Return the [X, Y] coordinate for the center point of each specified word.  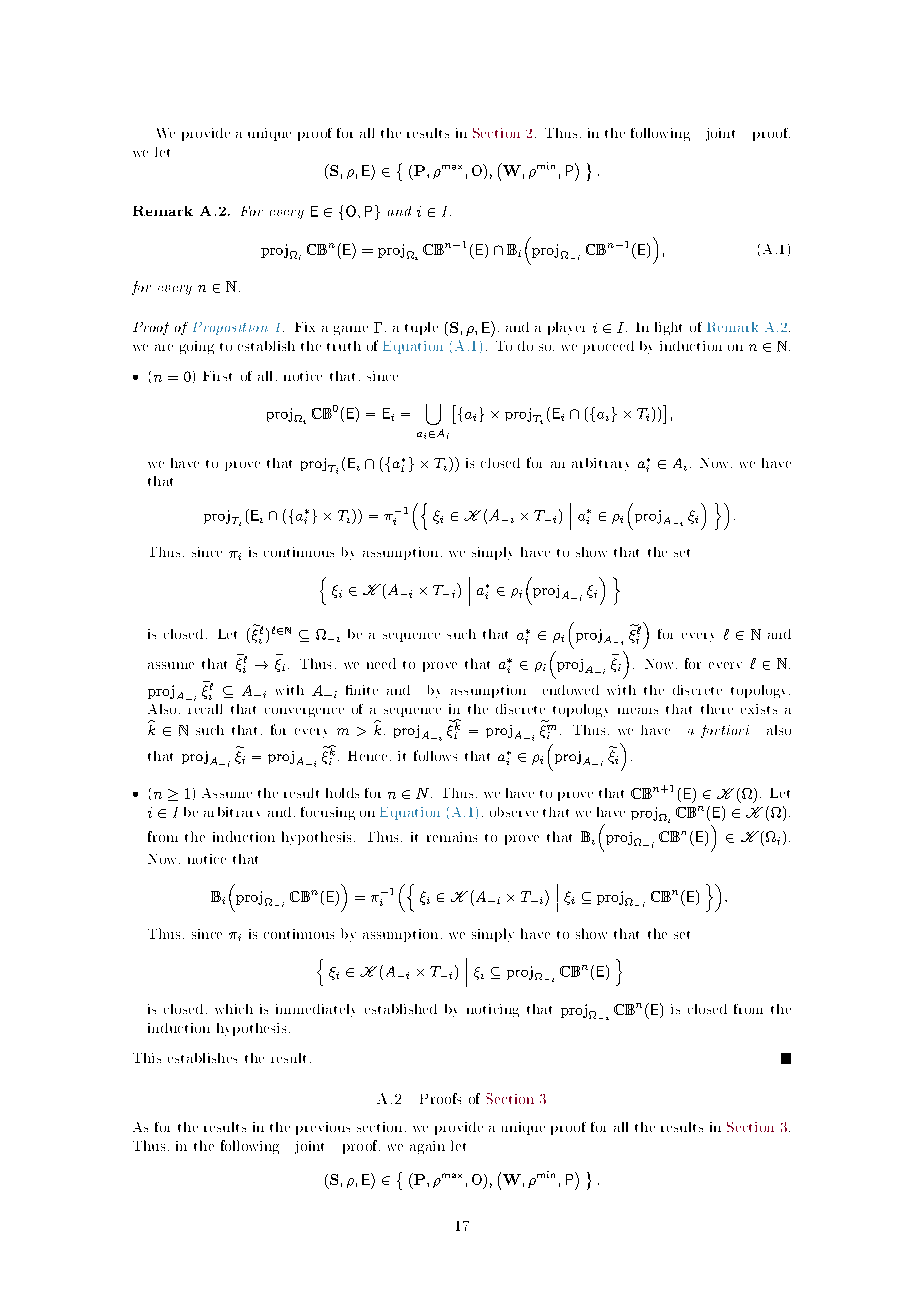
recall [205, 709]
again [427, 1147]
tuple [421, 328]
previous [323, 1128]
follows [435, 755]
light [668, 328]
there [717, 709]
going [197, 347]
